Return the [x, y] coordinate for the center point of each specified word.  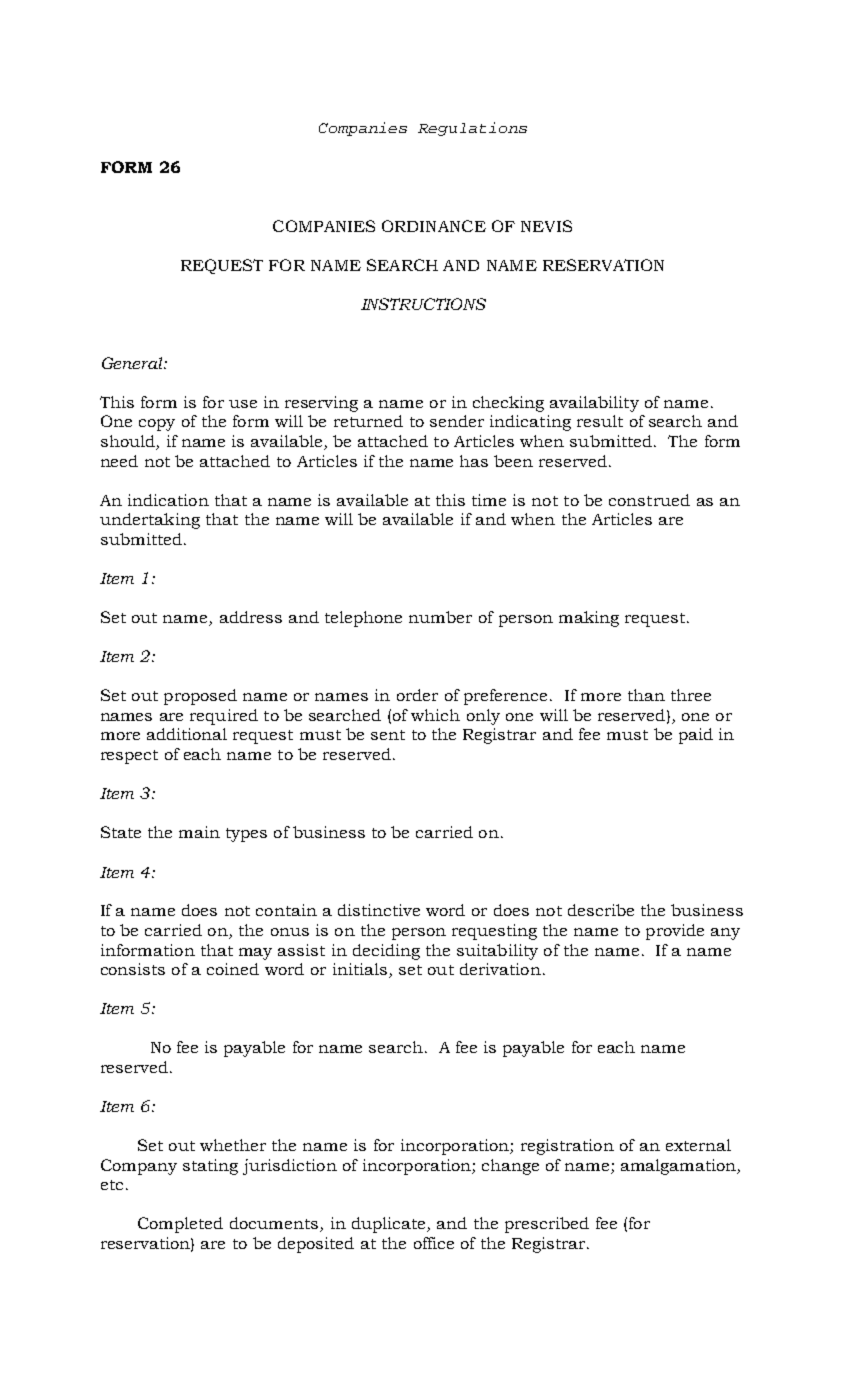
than [646, 695]
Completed [180, 1225]
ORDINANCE [434, 226]
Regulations [472, 129]
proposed [200, 697]
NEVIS [546, 226]
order [417, 695]
